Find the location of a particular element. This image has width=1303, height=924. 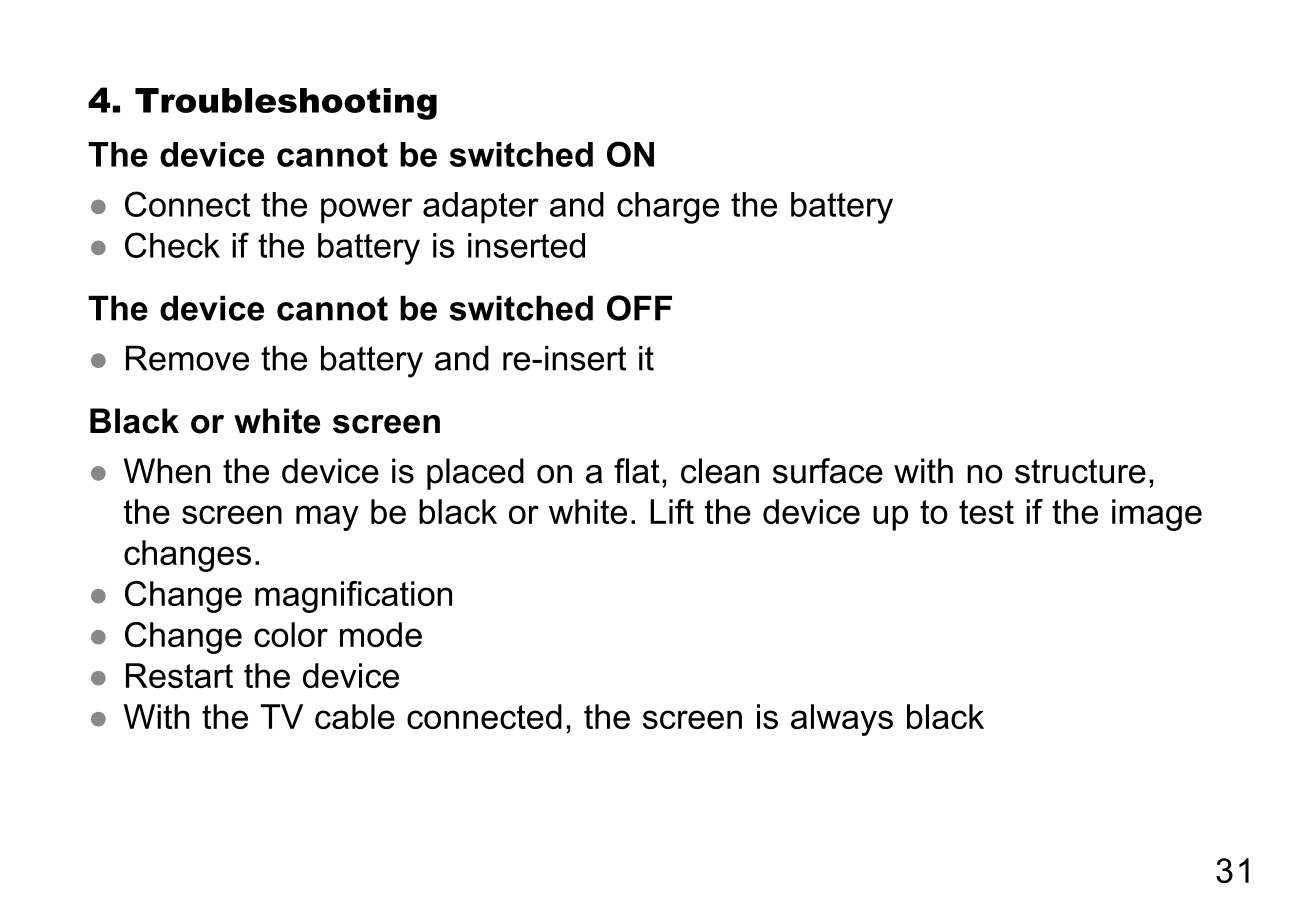

structure is located at coordinates (1080, 471).
